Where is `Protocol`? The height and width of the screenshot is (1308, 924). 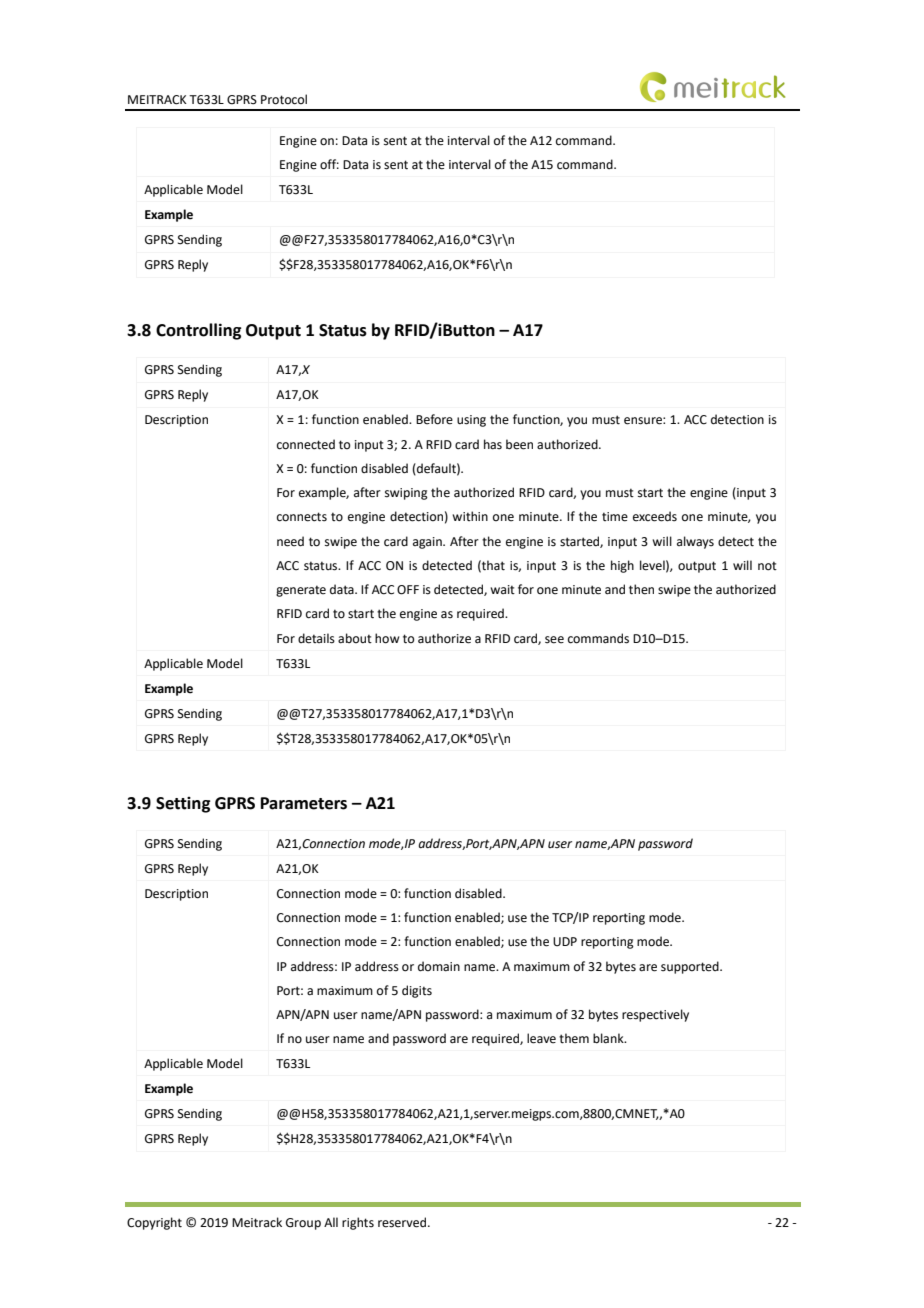
Protocol is located at coordinates (284, 99).
